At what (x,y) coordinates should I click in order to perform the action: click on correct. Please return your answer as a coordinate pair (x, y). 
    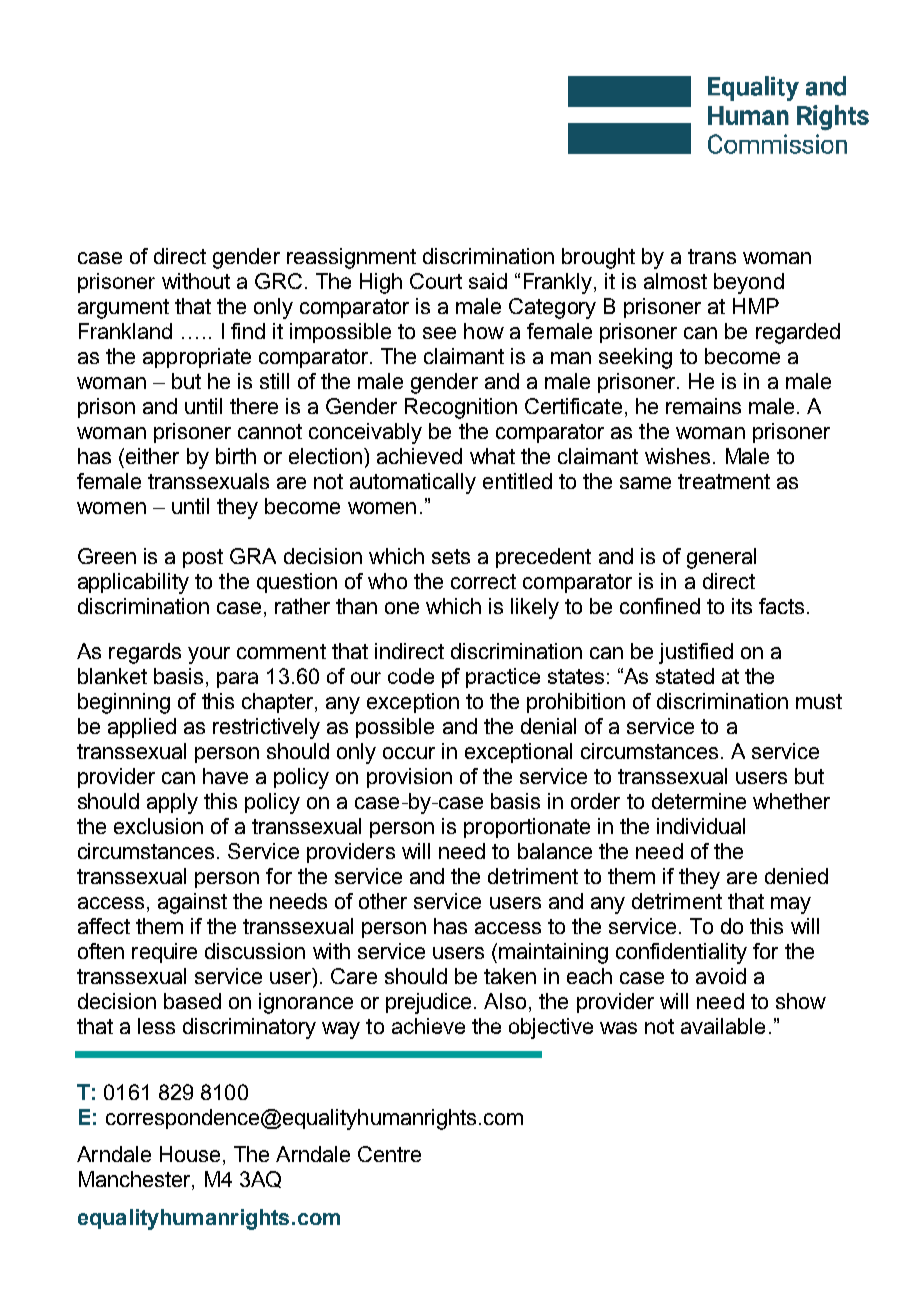
    Looking at the image, I should click on (483, 581).
